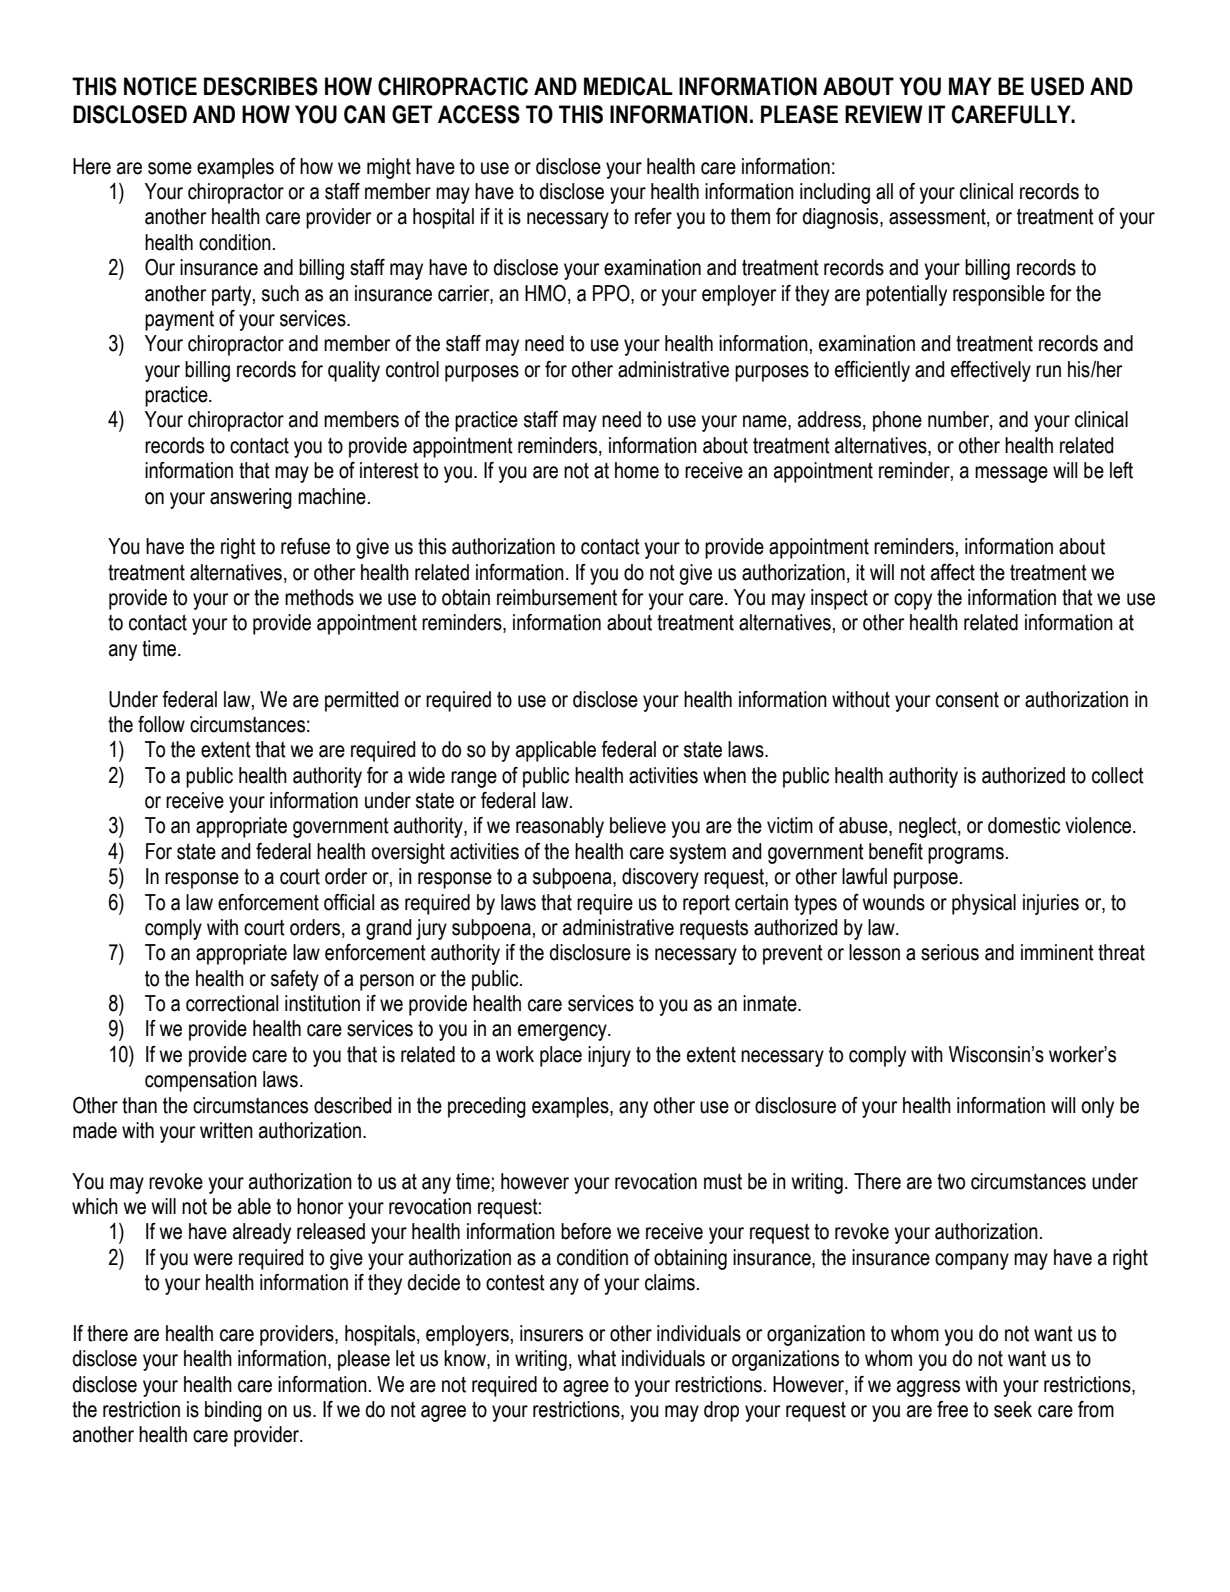  I want to click on methods, so click(319, 597).
